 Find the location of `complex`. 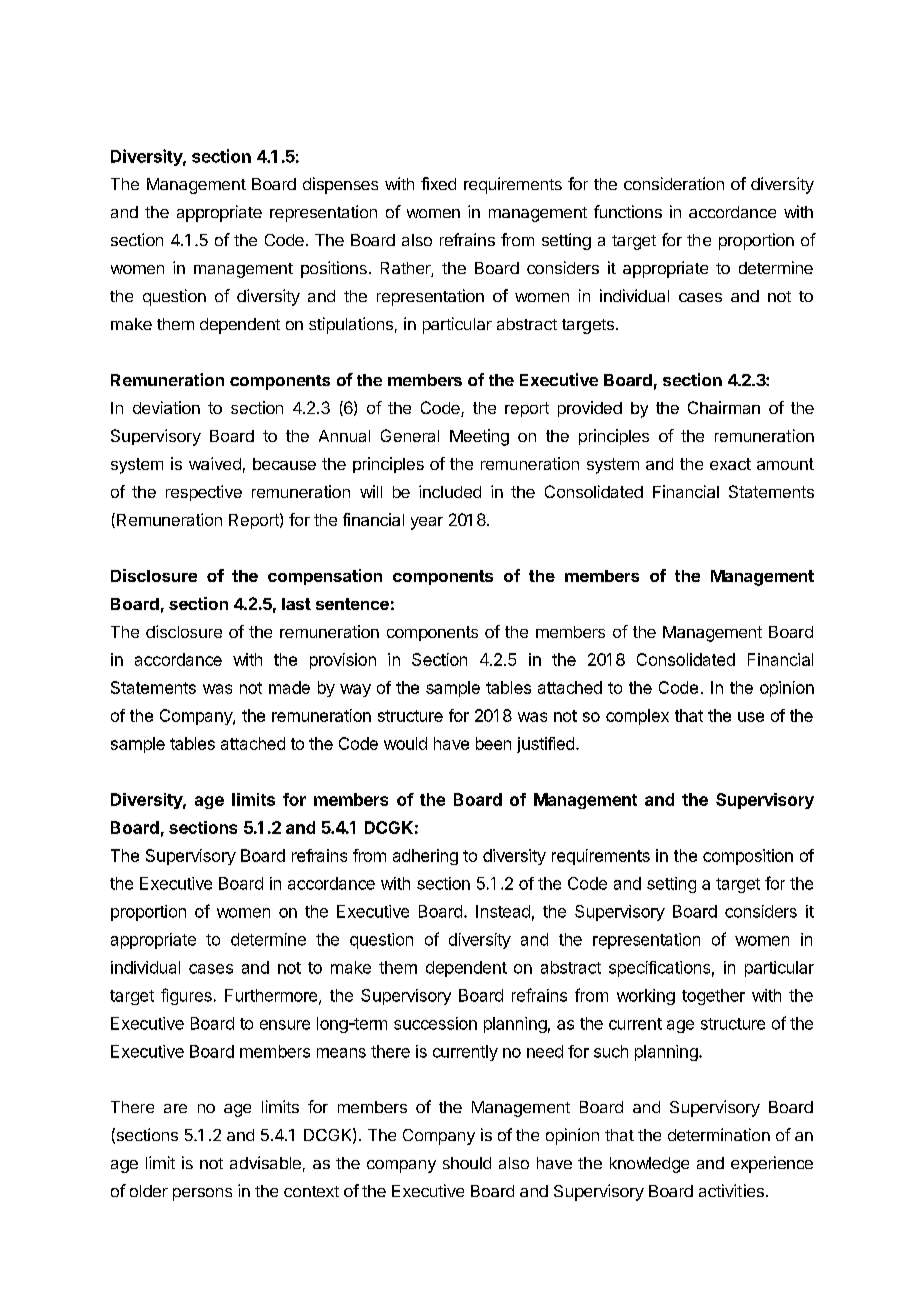

complex is located at coordinates (637, 717).
